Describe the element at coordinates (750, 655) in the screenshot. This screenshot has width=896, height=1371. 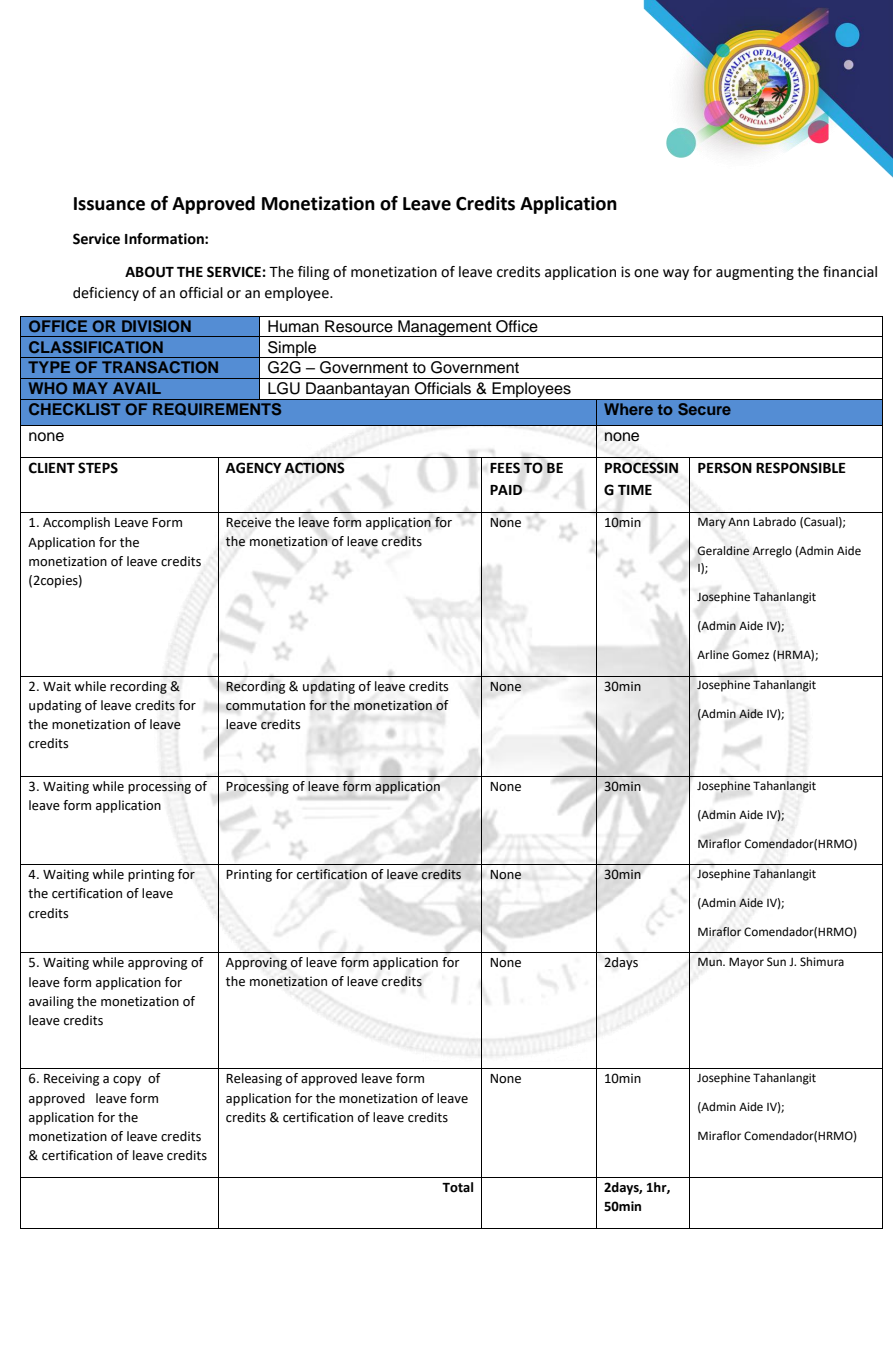
I see `Gomez` at that location.
